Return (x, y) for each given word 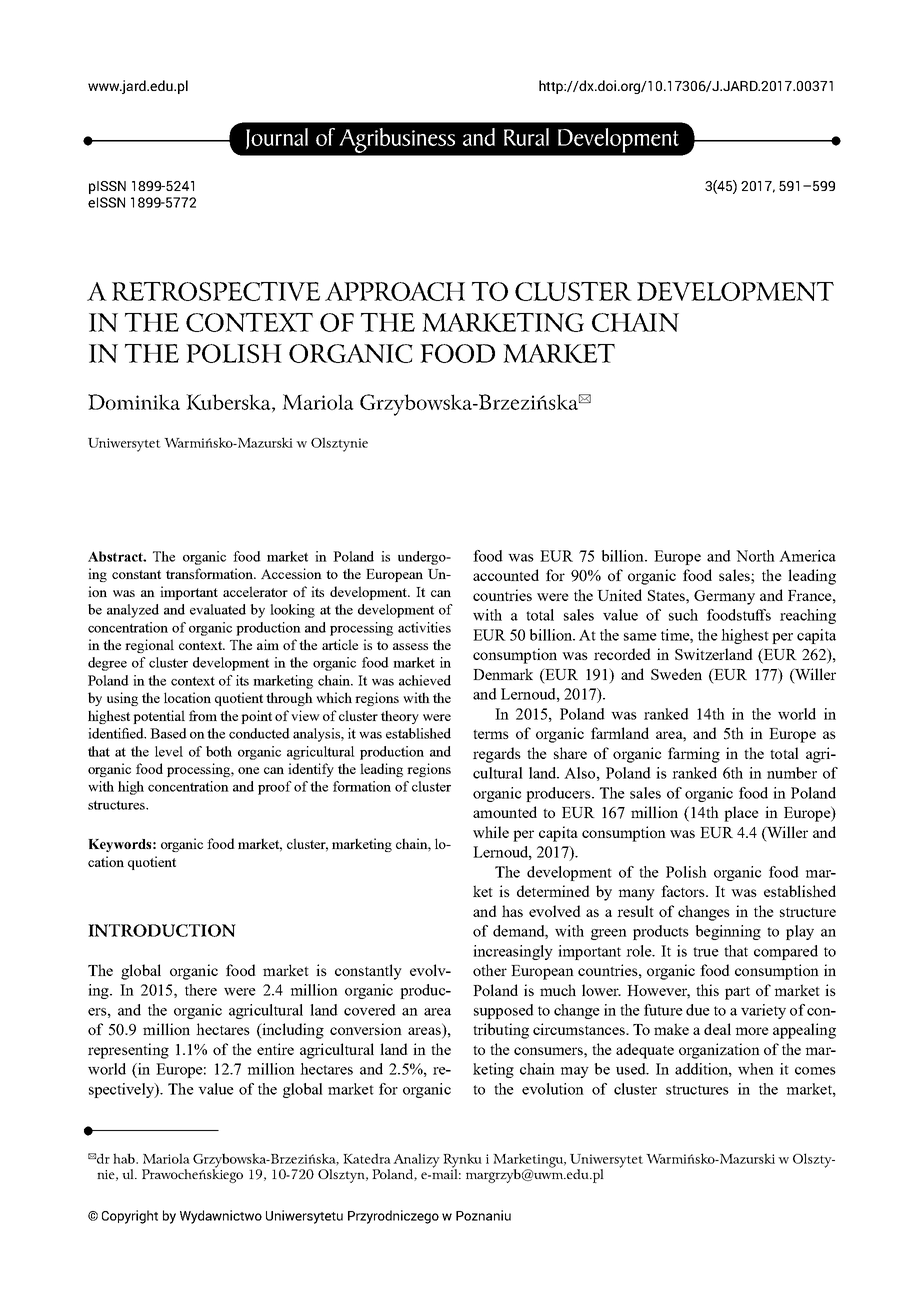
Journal (277, 139)
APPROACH (395, 291)
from (203, 715)
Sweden (676, 674)
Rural (526, 137)
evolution (553, 1089)
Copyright (130, 1217)
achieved (425, 680)
